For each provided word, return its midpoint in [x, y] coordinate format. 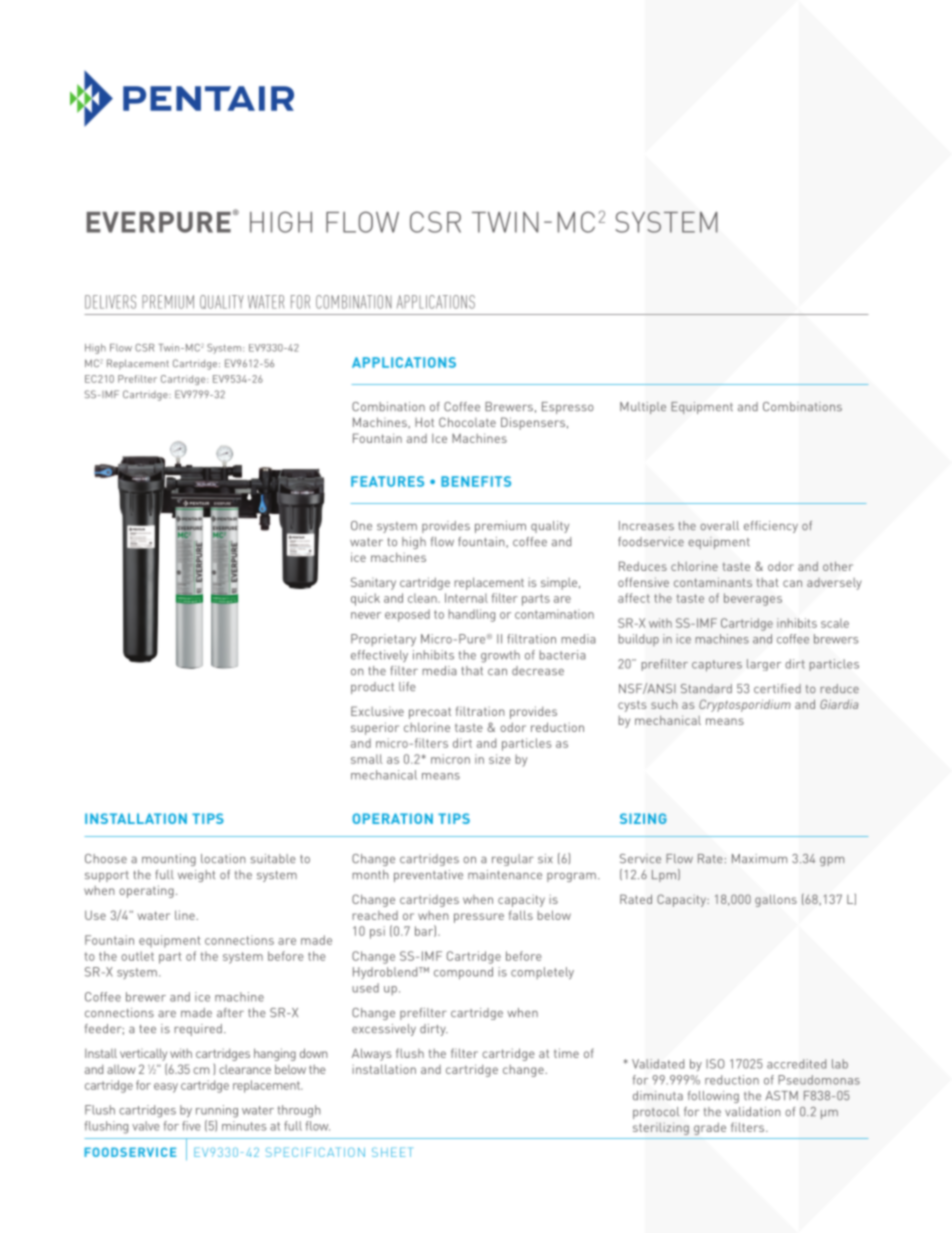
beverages [753, 599]
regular [513, 860]
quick [365, 599]
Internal [466, 598]
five [191, 1126]
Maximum [759, 858]
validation [753, 1111]
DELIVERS [110, 302]
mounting [169, 860]
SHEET [392, 1152]
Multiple [643, 408]
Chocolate [467, 422]
